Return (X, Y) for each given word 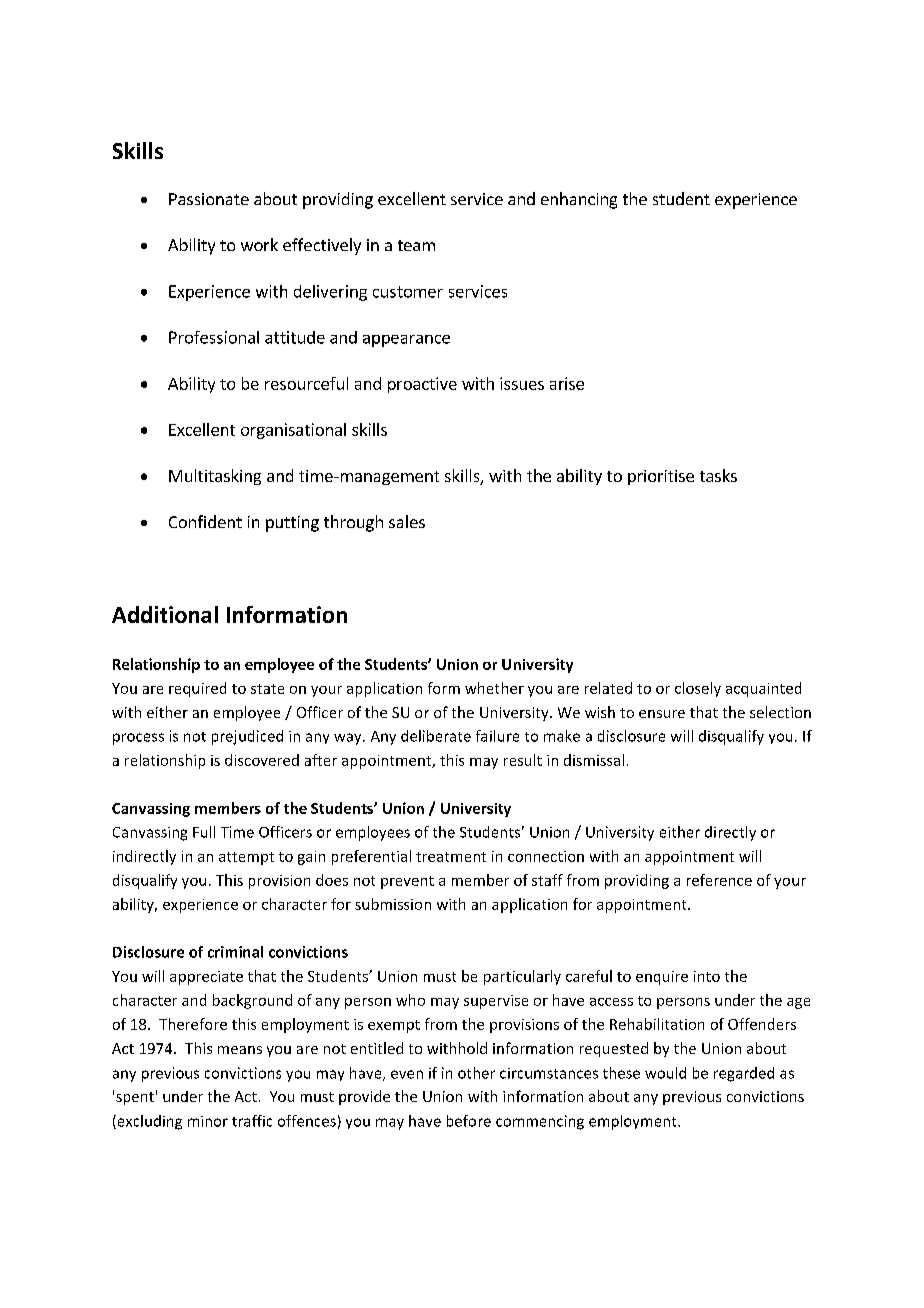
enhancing (579, 200)
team (416, 245)
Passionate (209, 199)
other (476, 1073)
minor (208, 1121)
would (665, 1073)
